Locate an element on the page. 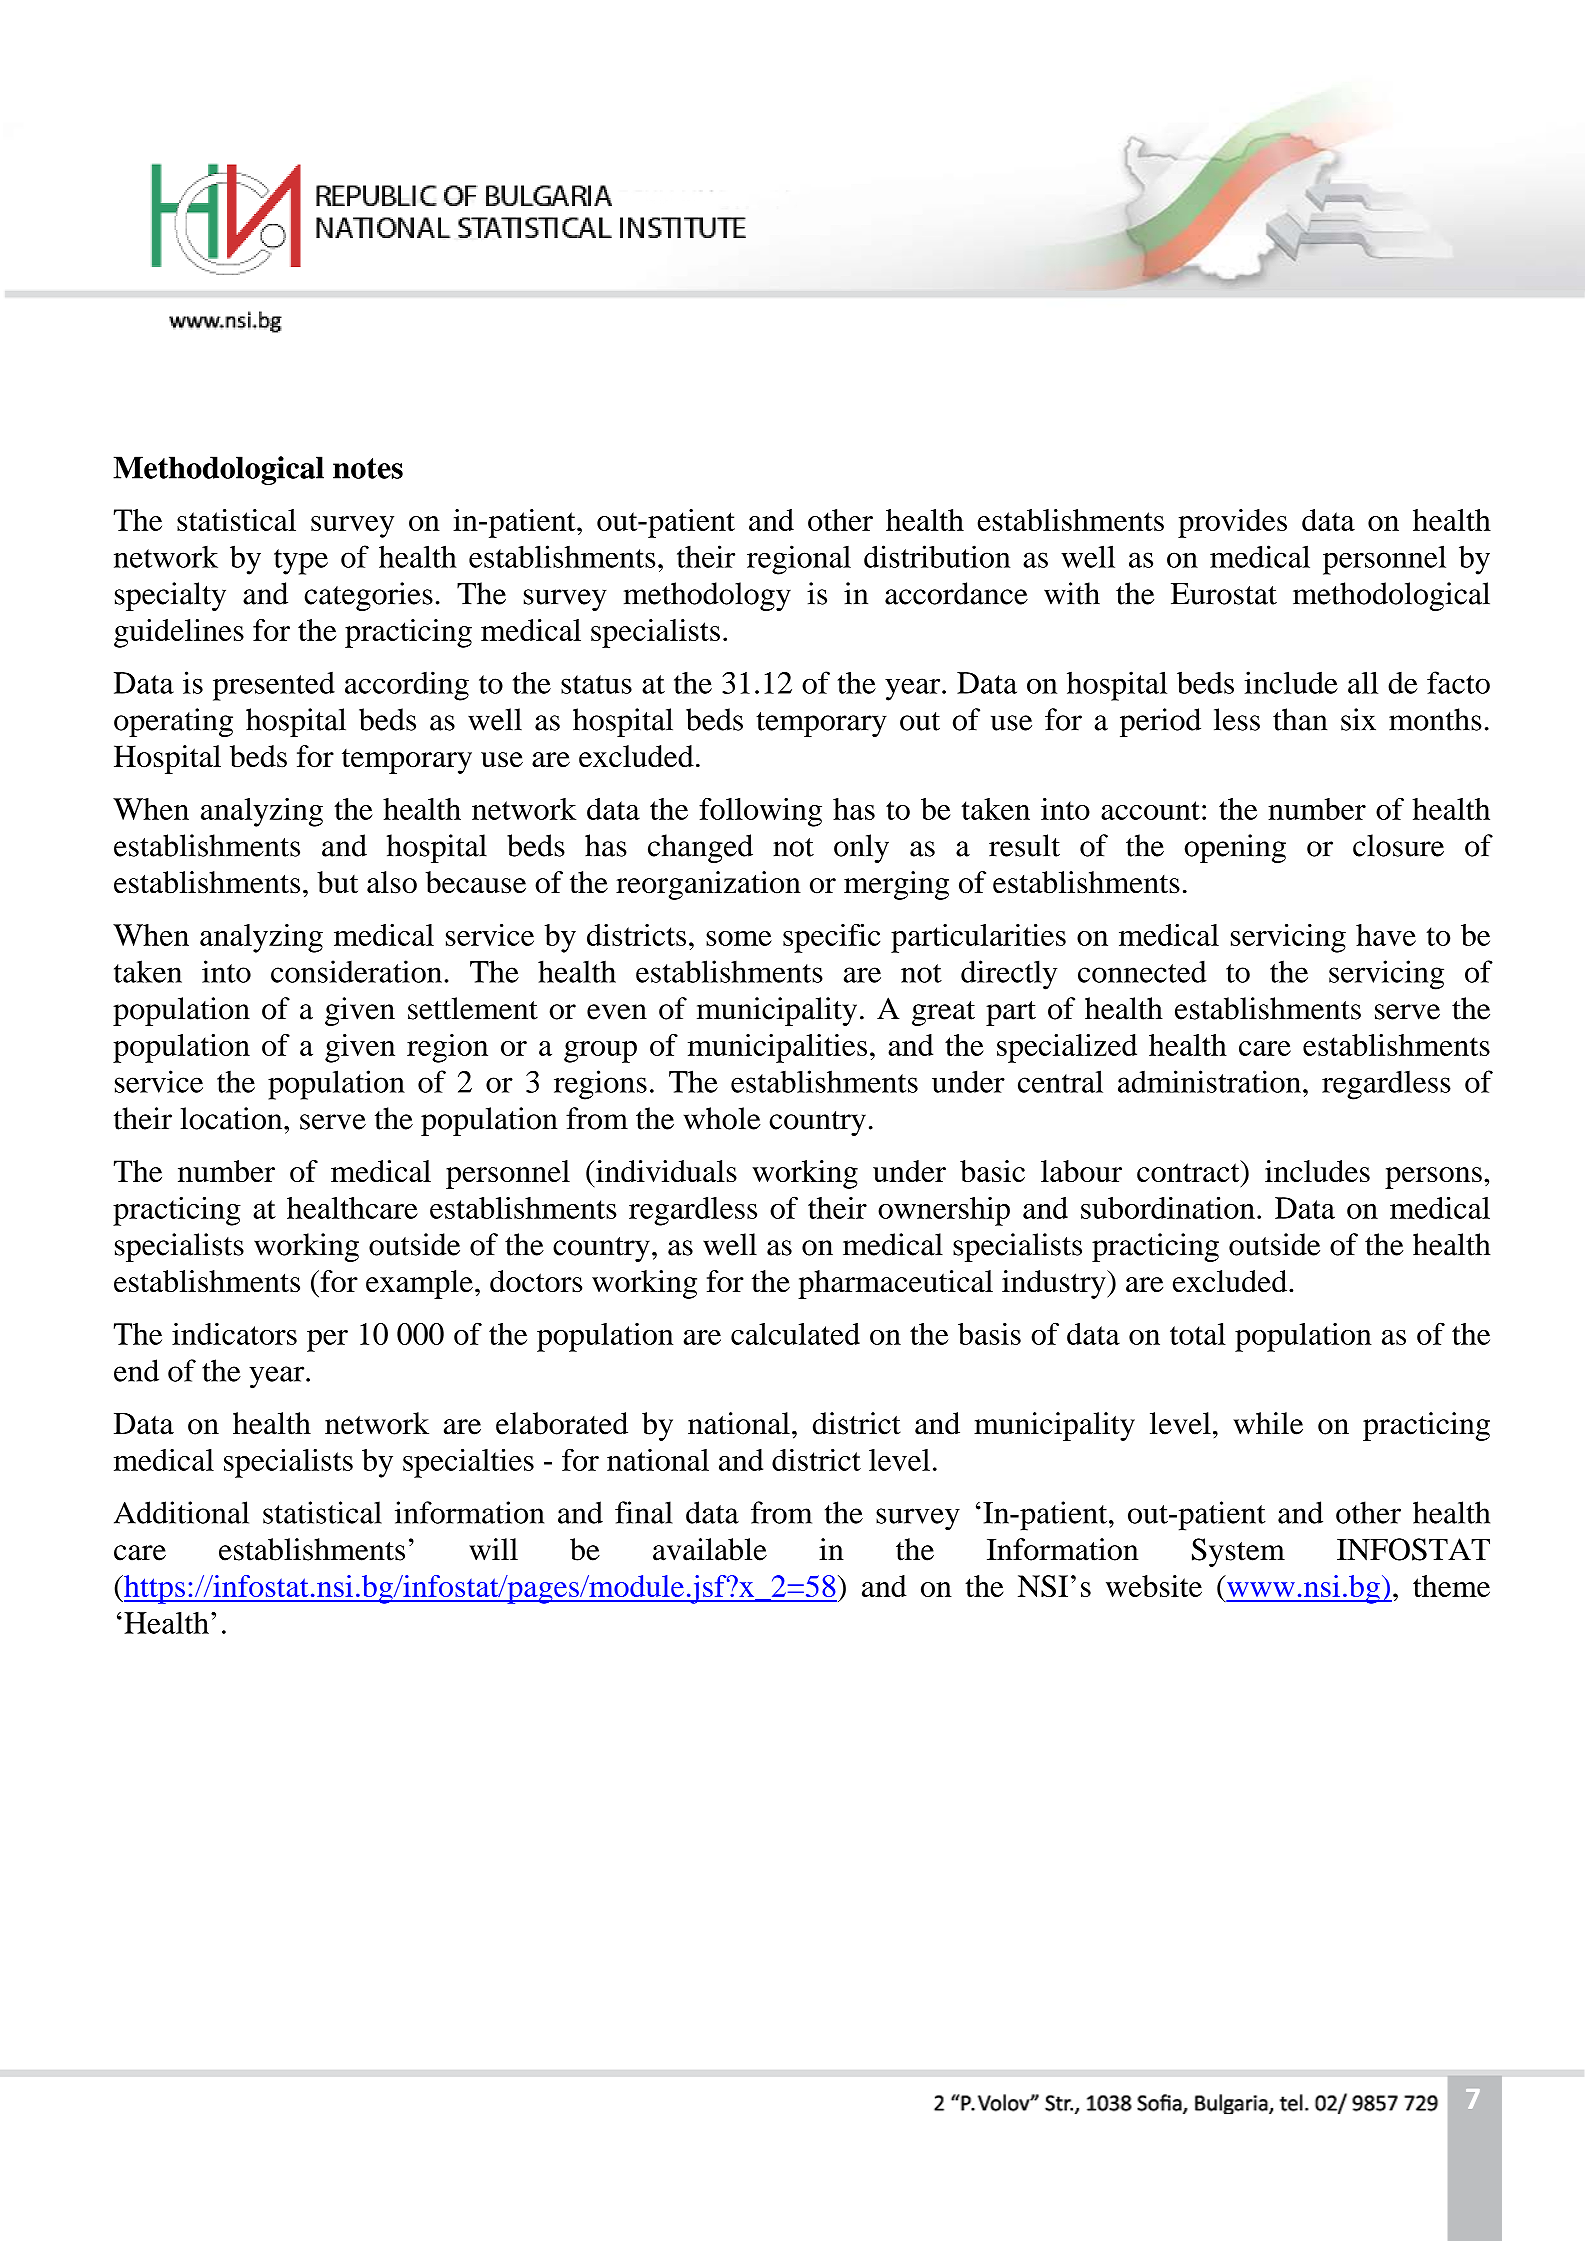  notes is located at coordinates (368, 468).
